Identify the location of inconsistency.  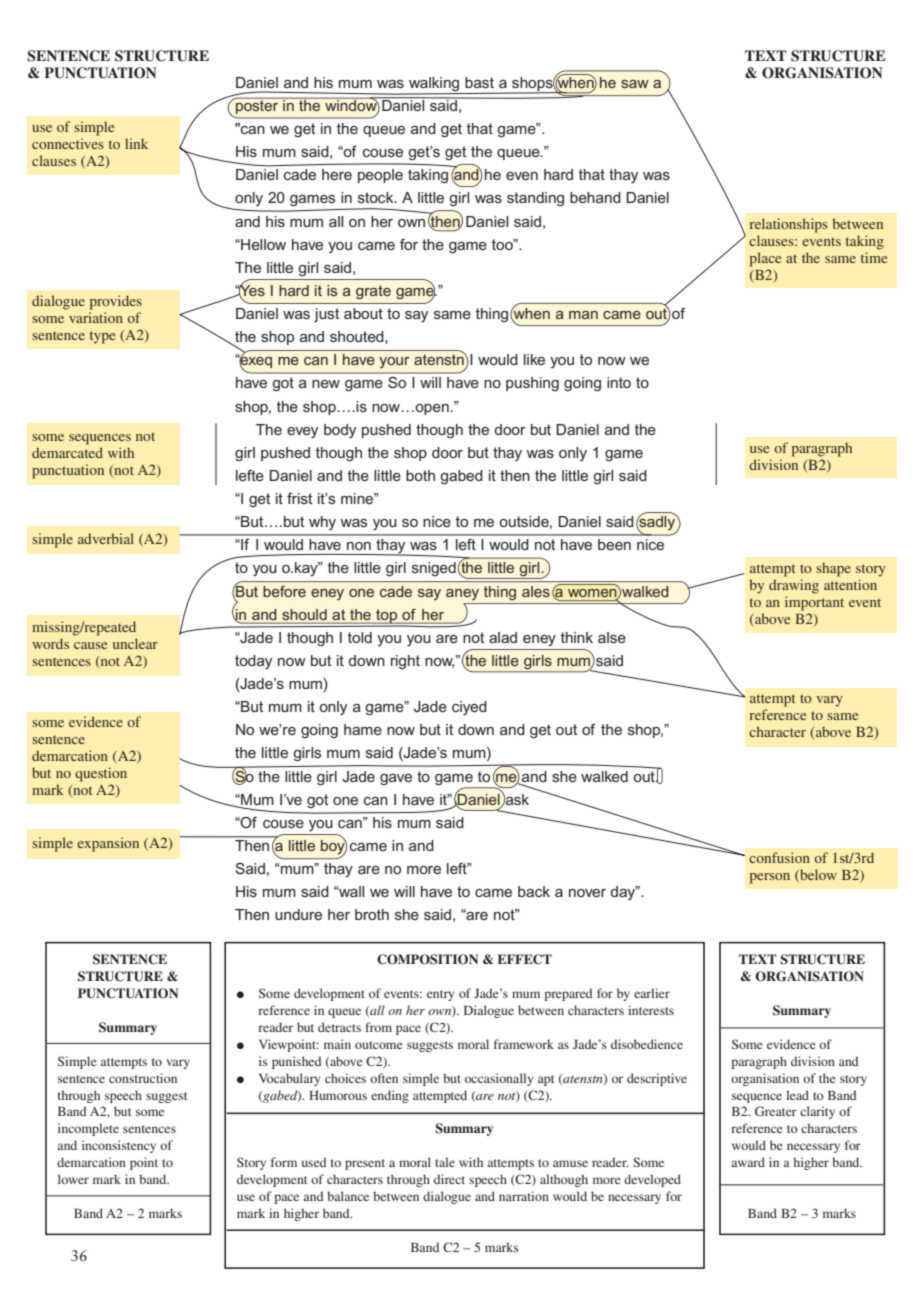
(119, 1146).
